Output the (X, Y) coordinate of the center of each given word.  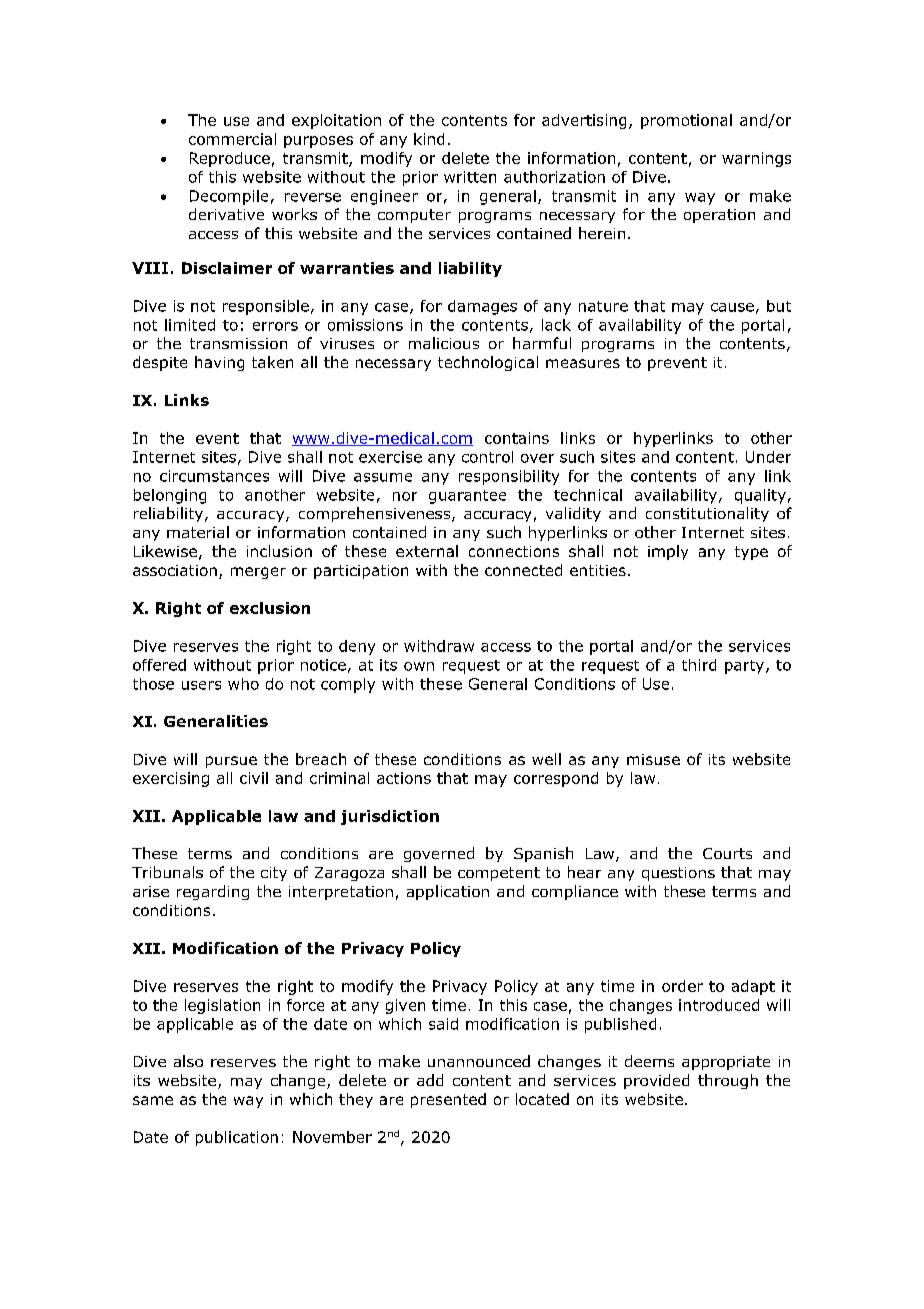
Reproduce (230, 159)
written (470, 177)
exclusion (270, 608)
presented (448, 1100)
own (419, 666)
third (699, 665)
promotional (686, 121)
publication (237, 1138)
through (728, 1081)
